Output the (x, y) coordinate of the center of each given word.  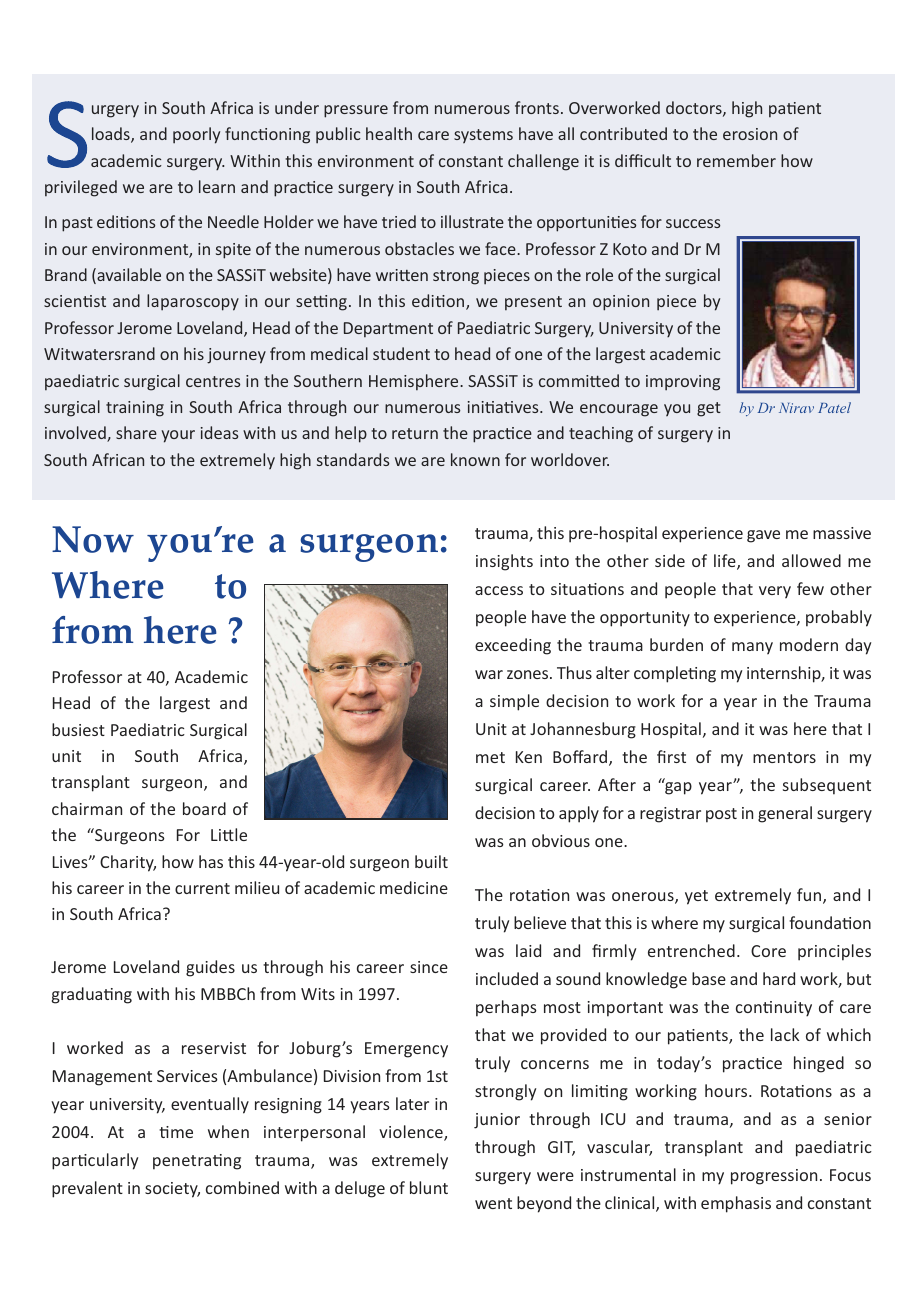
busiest (78, 729)
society (172, 1190)
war (489, 674)
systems (483, 136)
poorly (196, 135)
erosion (750, 134)
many (752, 648)
